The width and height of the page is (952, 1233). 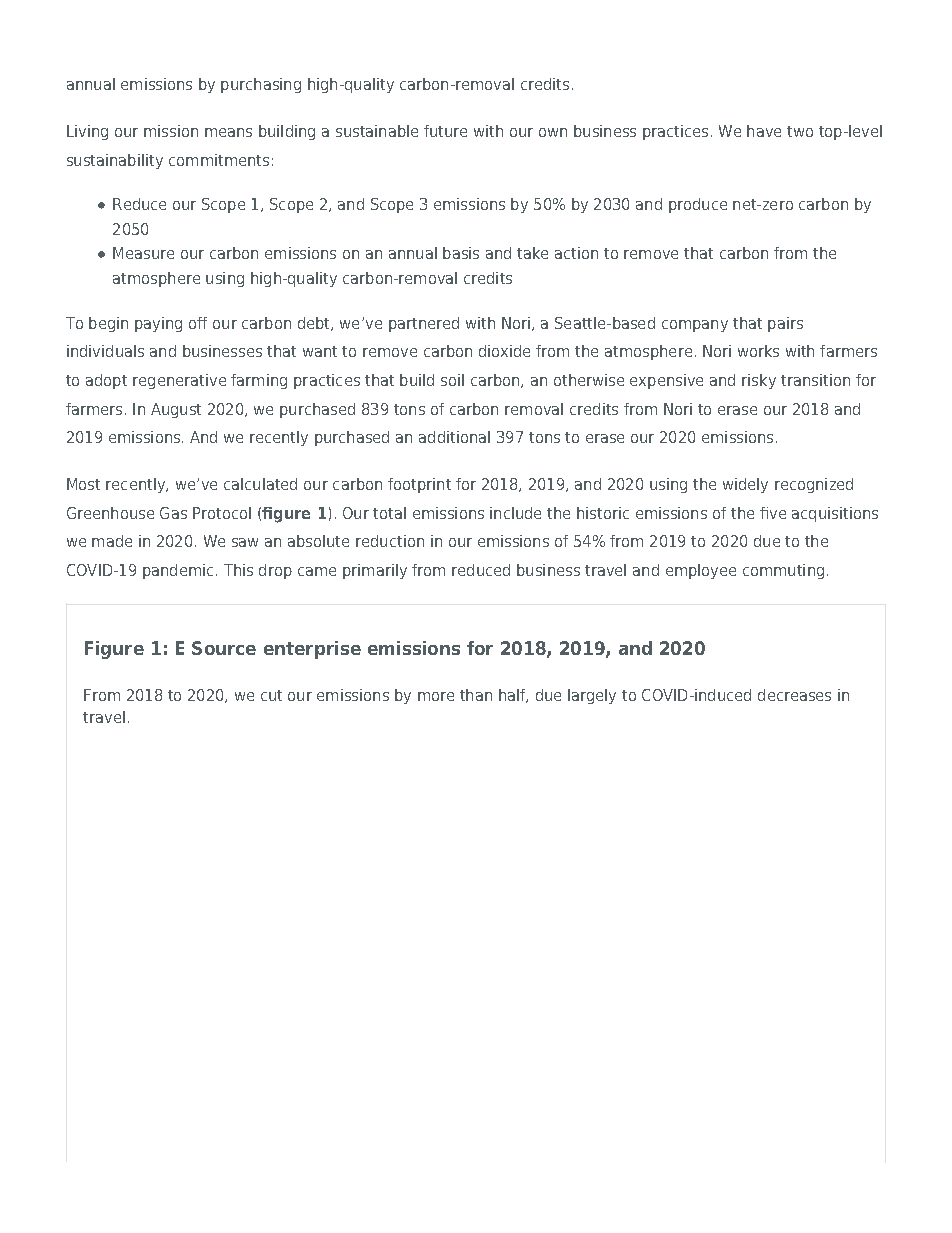 I want to click on means, so click(x=228, y=132).
